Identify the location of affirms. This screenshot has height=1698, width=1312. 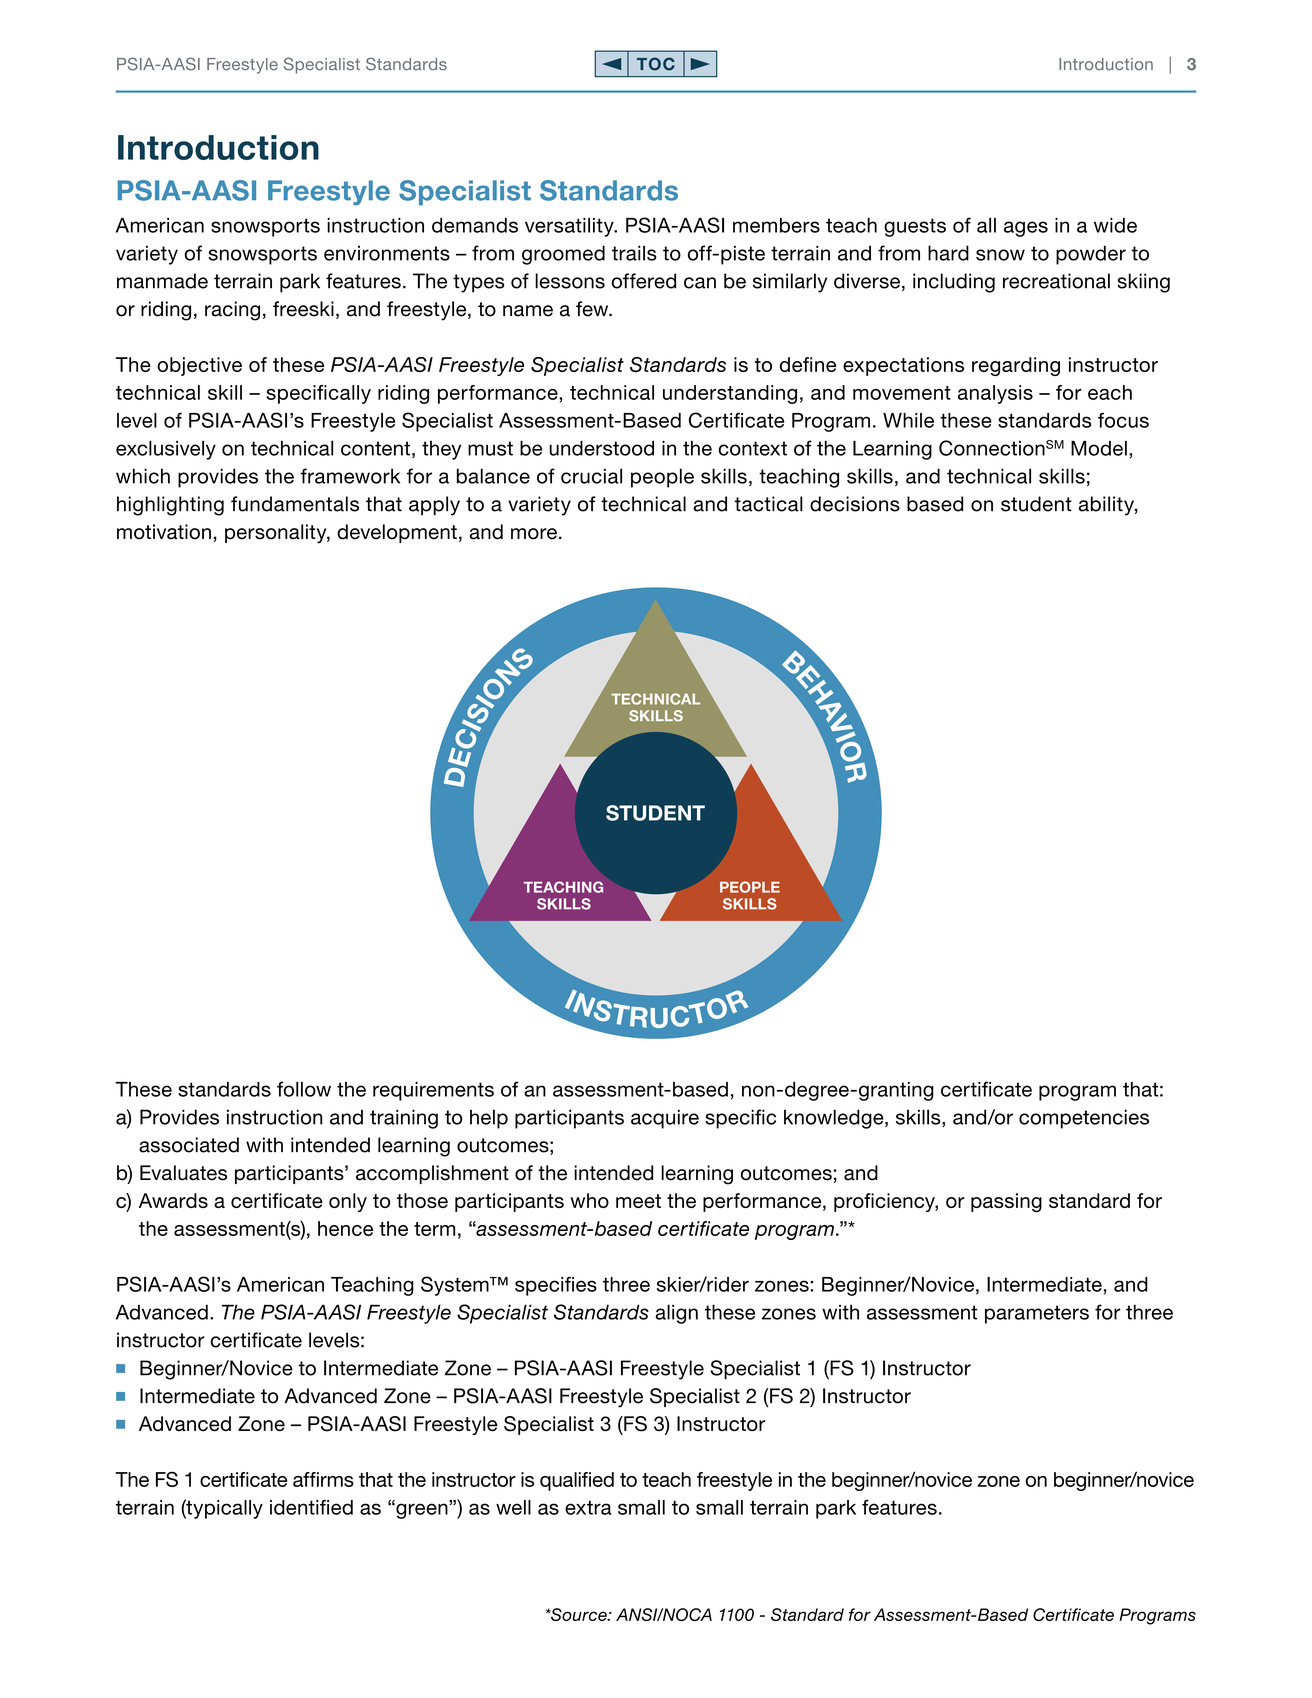
(323, 1479).
